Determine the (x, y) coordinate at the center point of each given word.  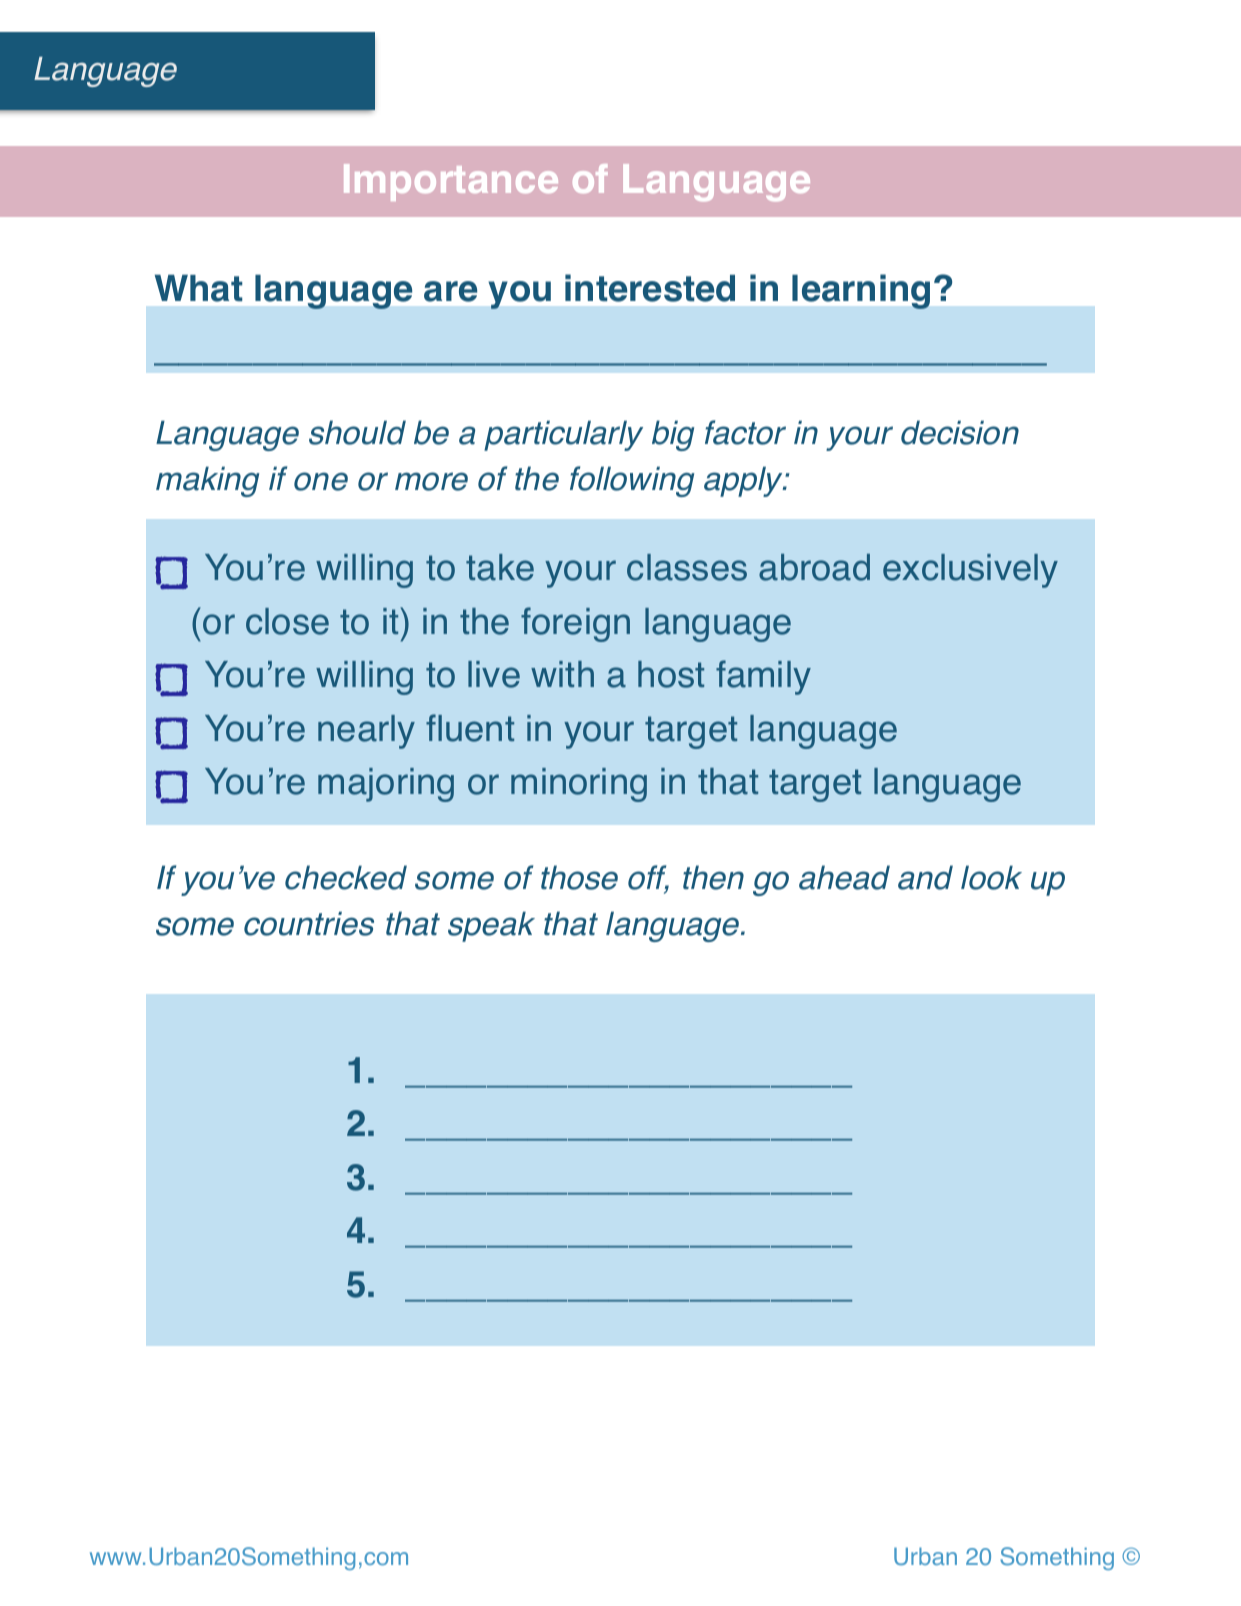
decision (960, 432)
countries (309, 924)
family (763, 677)
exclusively (970, 571)
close (287, 621)
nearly (366, 732)
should (357, 432)
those (579, 877)
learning (861, 291)
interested (650, 288)
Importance (451, 182)
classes (687, 567)
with (562, 674)
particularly (563, 436)
